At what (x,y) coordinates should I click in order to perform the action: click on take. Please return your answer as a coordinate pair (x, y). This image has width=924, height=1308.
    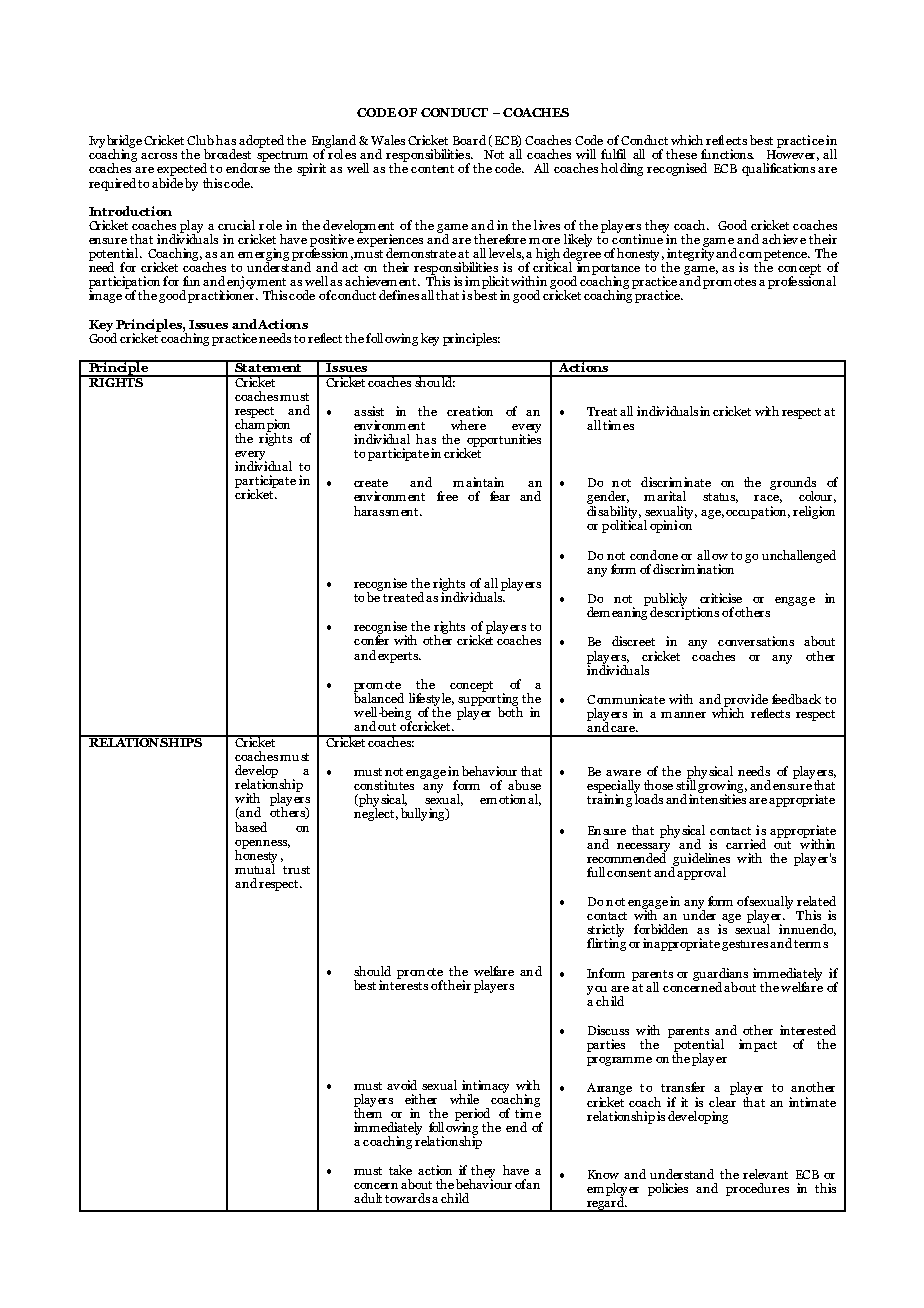
    Looking at the image, I should click on (400, 1170).
